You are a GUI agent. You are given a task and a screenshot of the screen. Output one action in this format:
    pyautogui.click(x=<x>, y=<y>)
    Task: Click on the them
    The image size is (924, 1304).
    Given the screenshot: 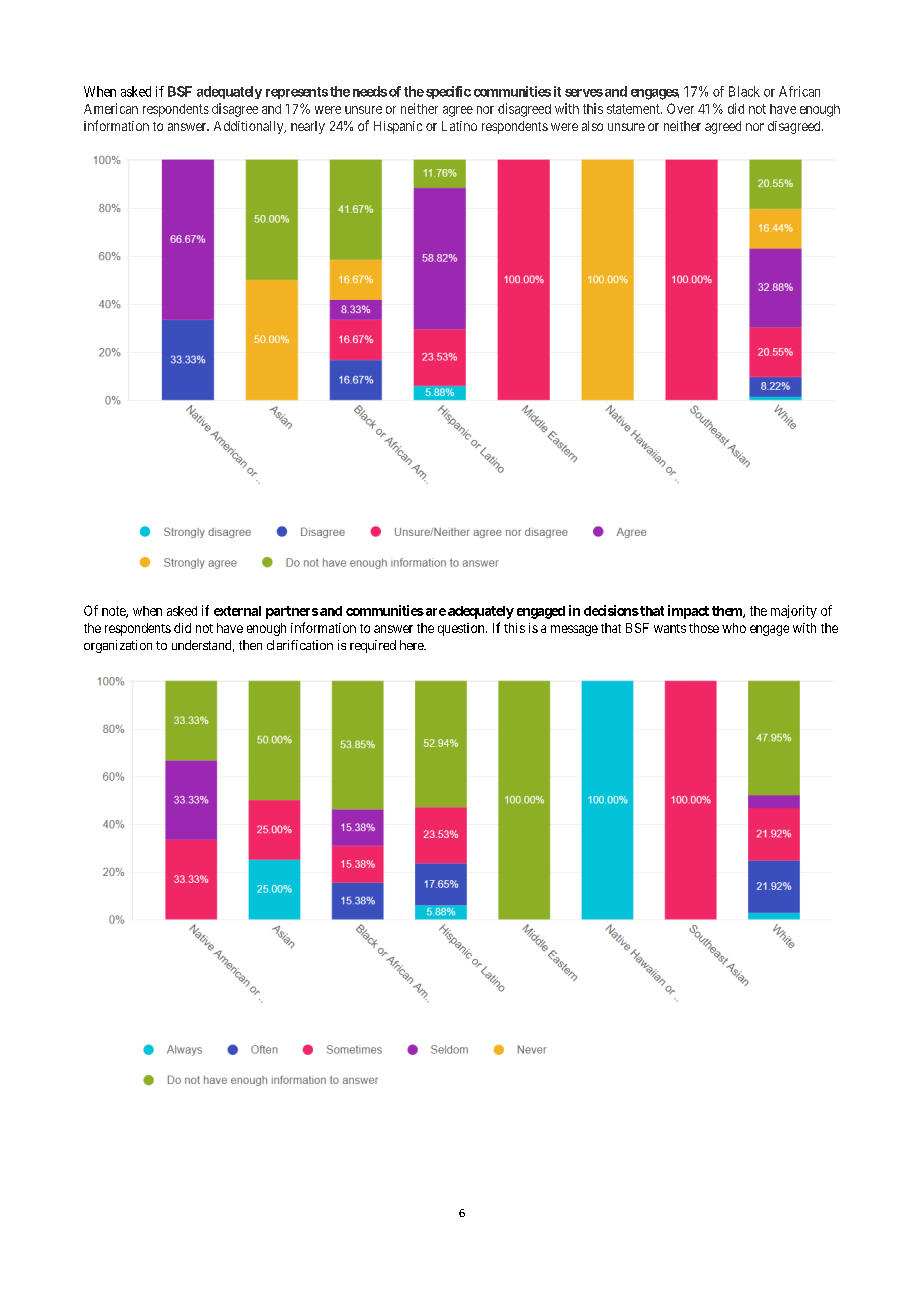 What is the action you would take?
    pyautogui.click(x=728, y=612)
